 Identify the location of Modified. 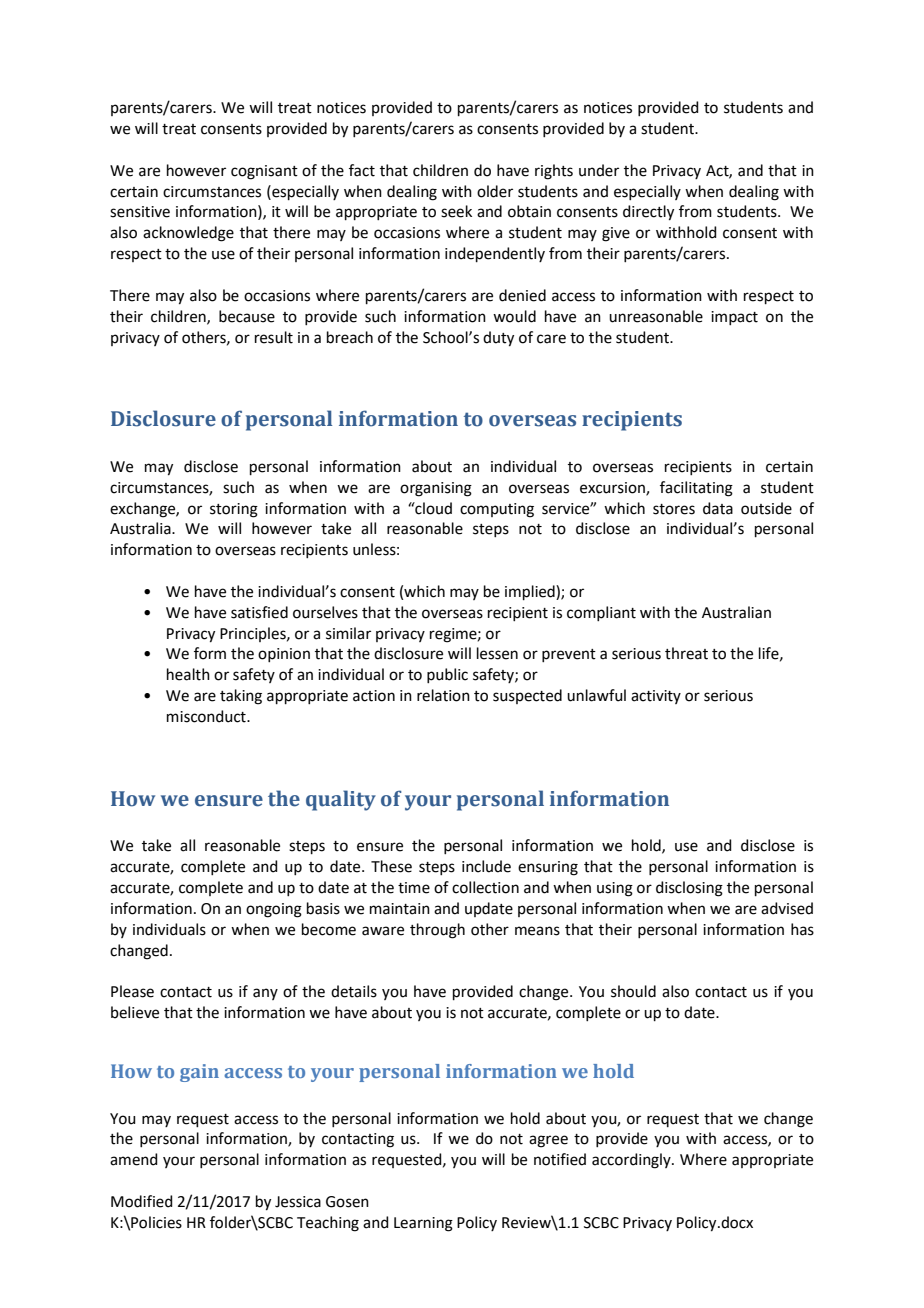
(142, 1201).
